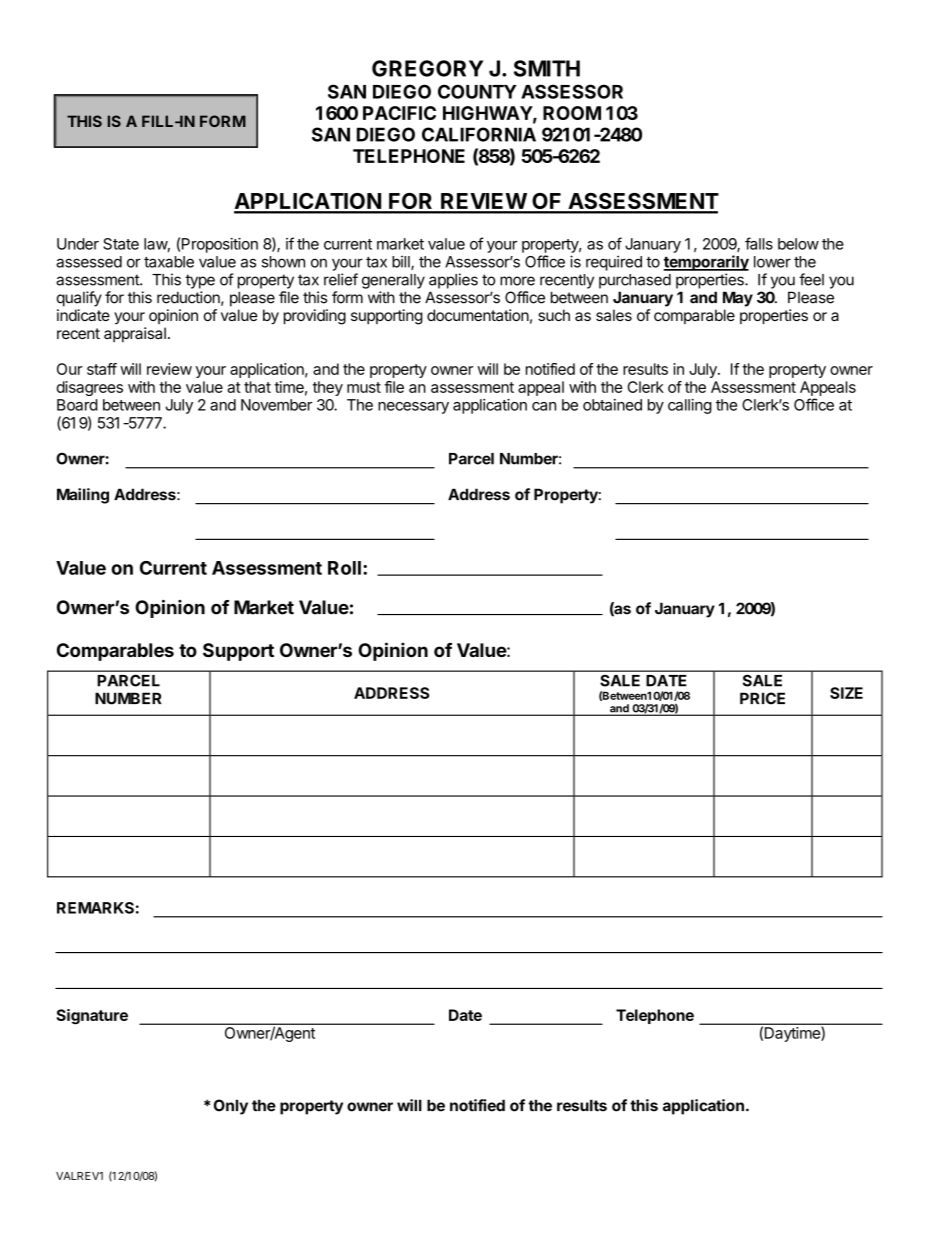 The image size is (952, 1233). I want to click on ROOM, so click(572, 113).
